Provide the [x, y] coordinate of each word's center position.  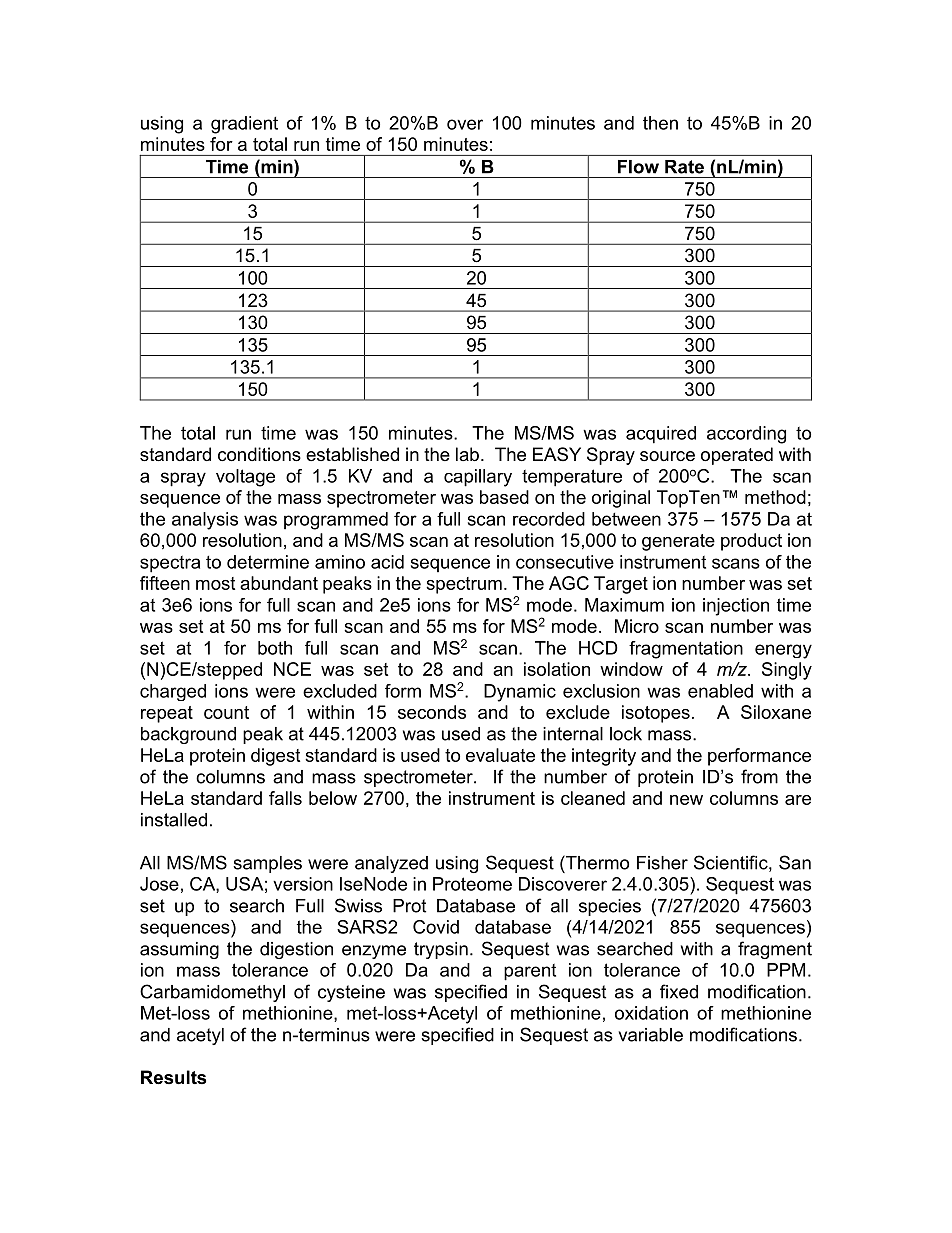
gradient [244, 125]
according [746, 435]
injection [736, 607]
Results [173, 1077]
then [660, 123]
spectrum [464, 585]
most [215, 583]
